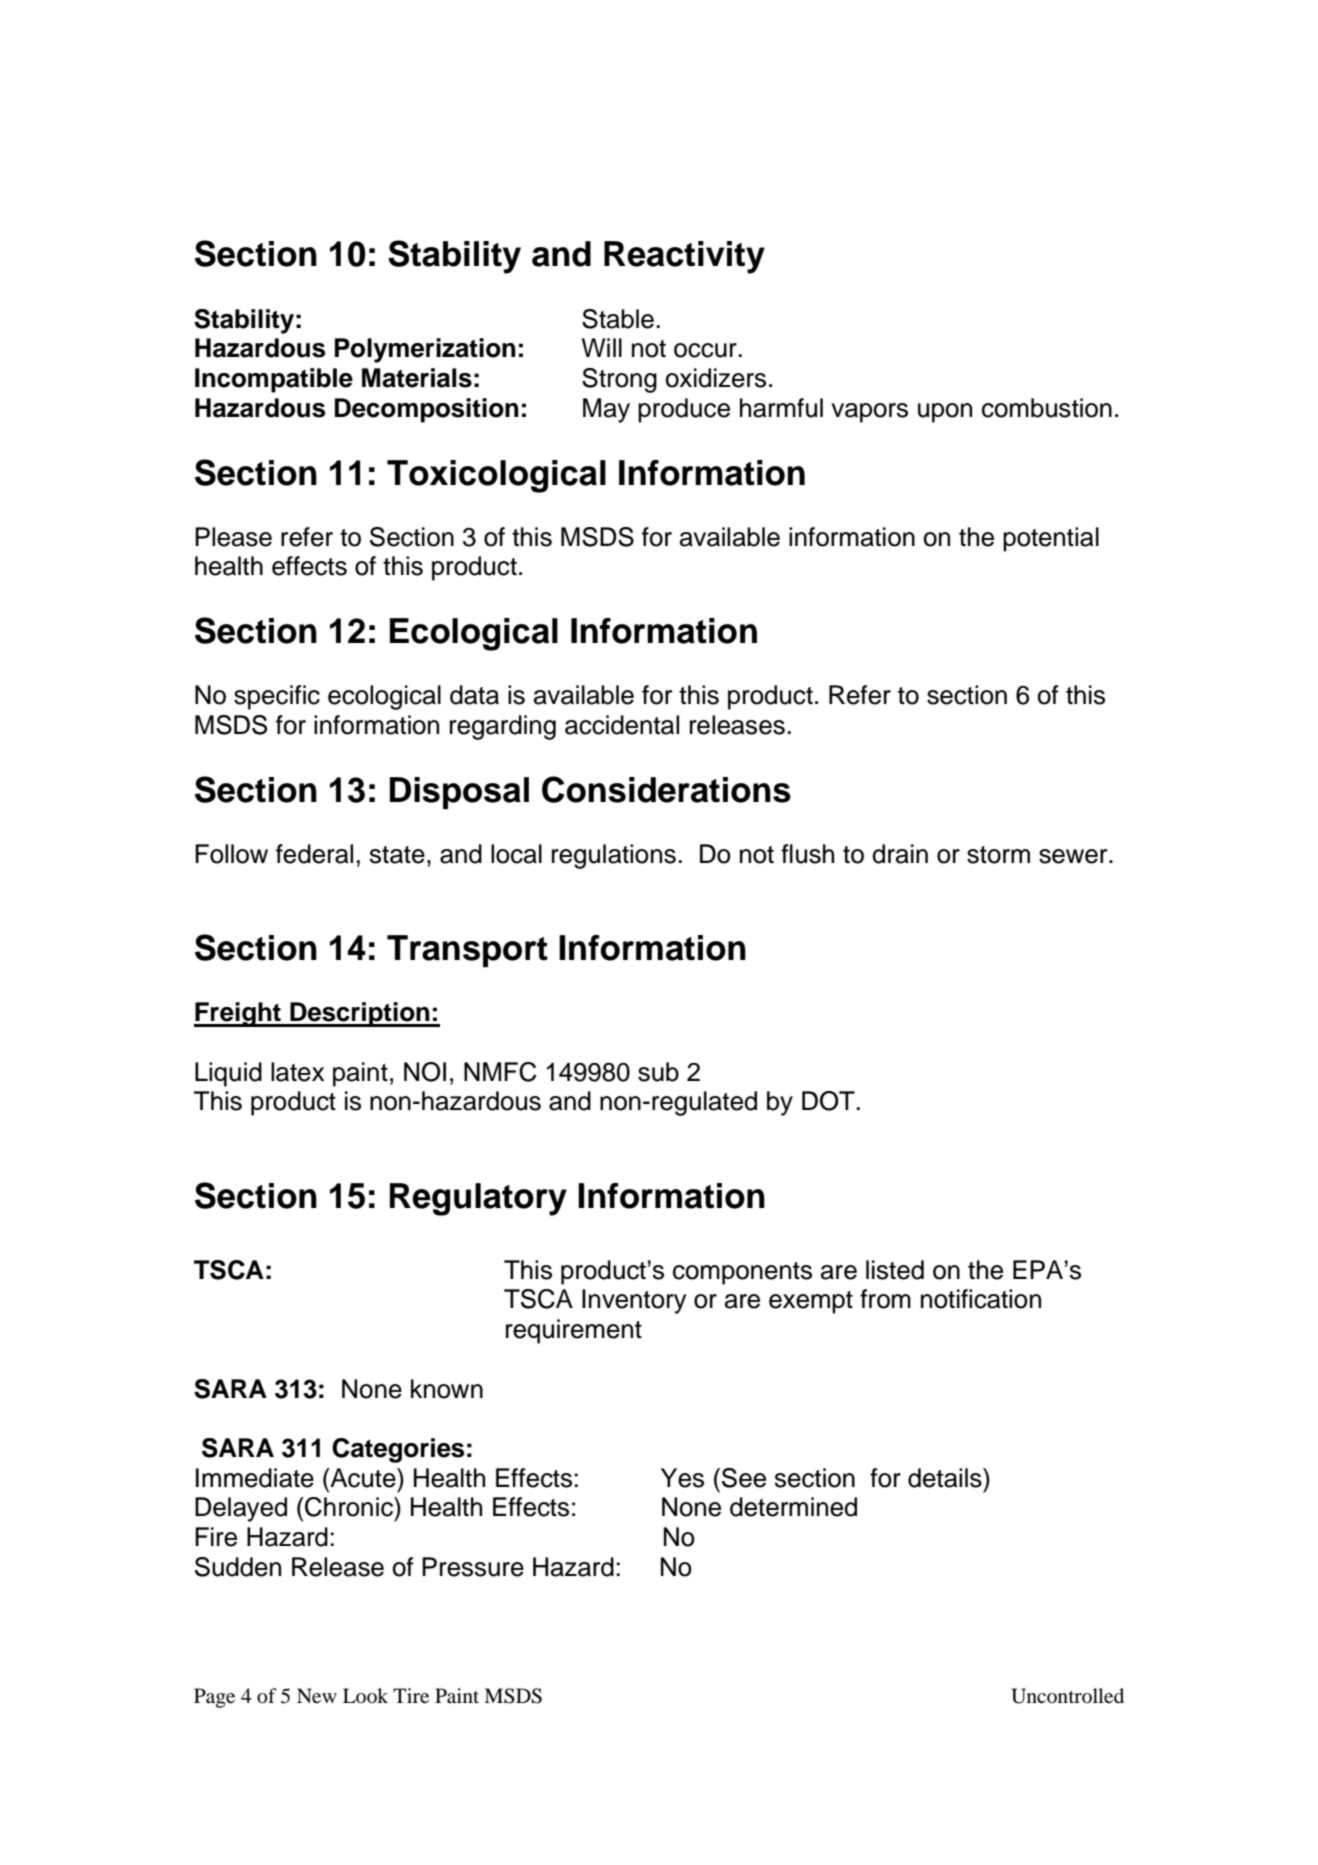 Image resolution: width=1318 pixels, height=1865 pixels. What do you see at coordinates (618, 319) in the document?
I see `Stable` at bounding box center [618, 319].
